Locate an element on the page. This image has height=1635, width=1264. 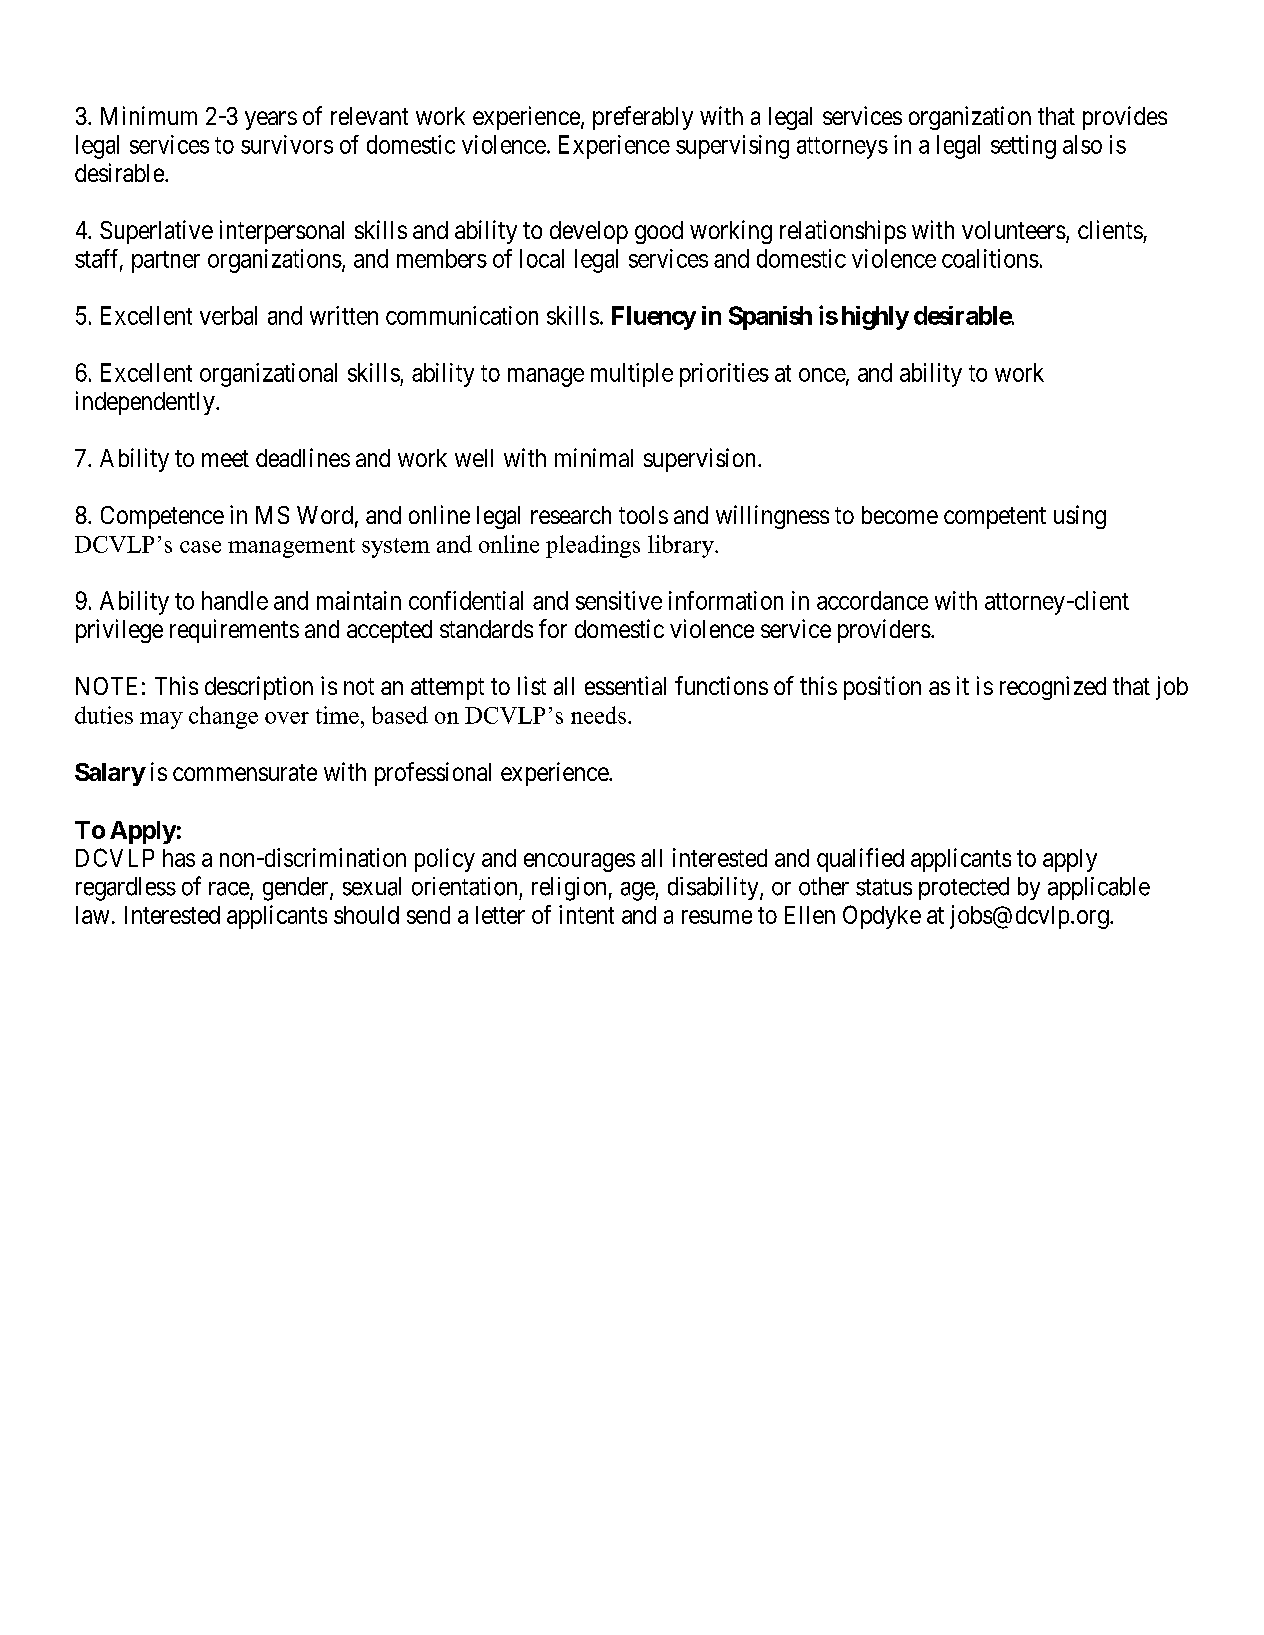
preferably is located at coordinates (643, 118).
